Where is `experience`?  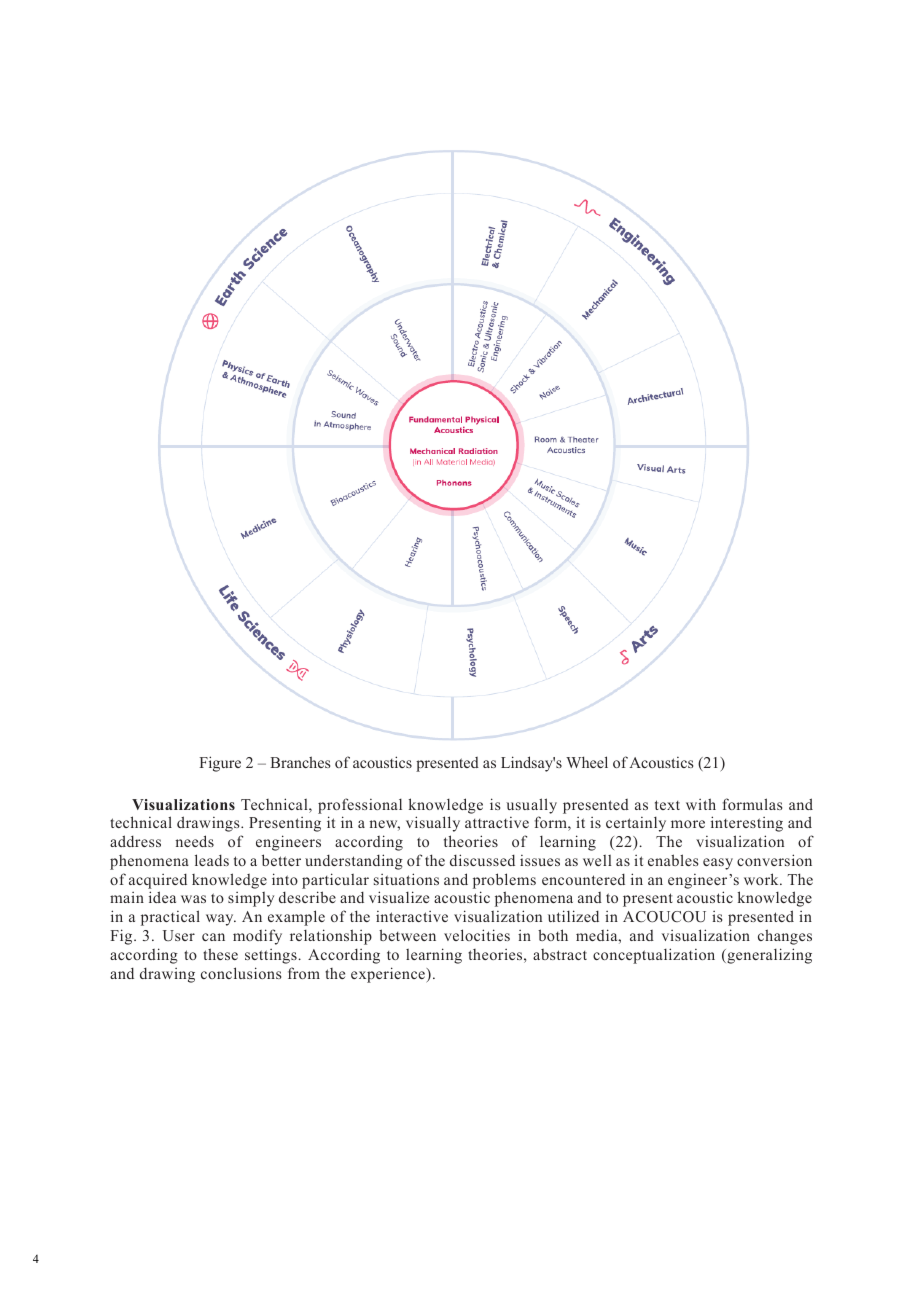
experience is located at coordinates (389, 975).
